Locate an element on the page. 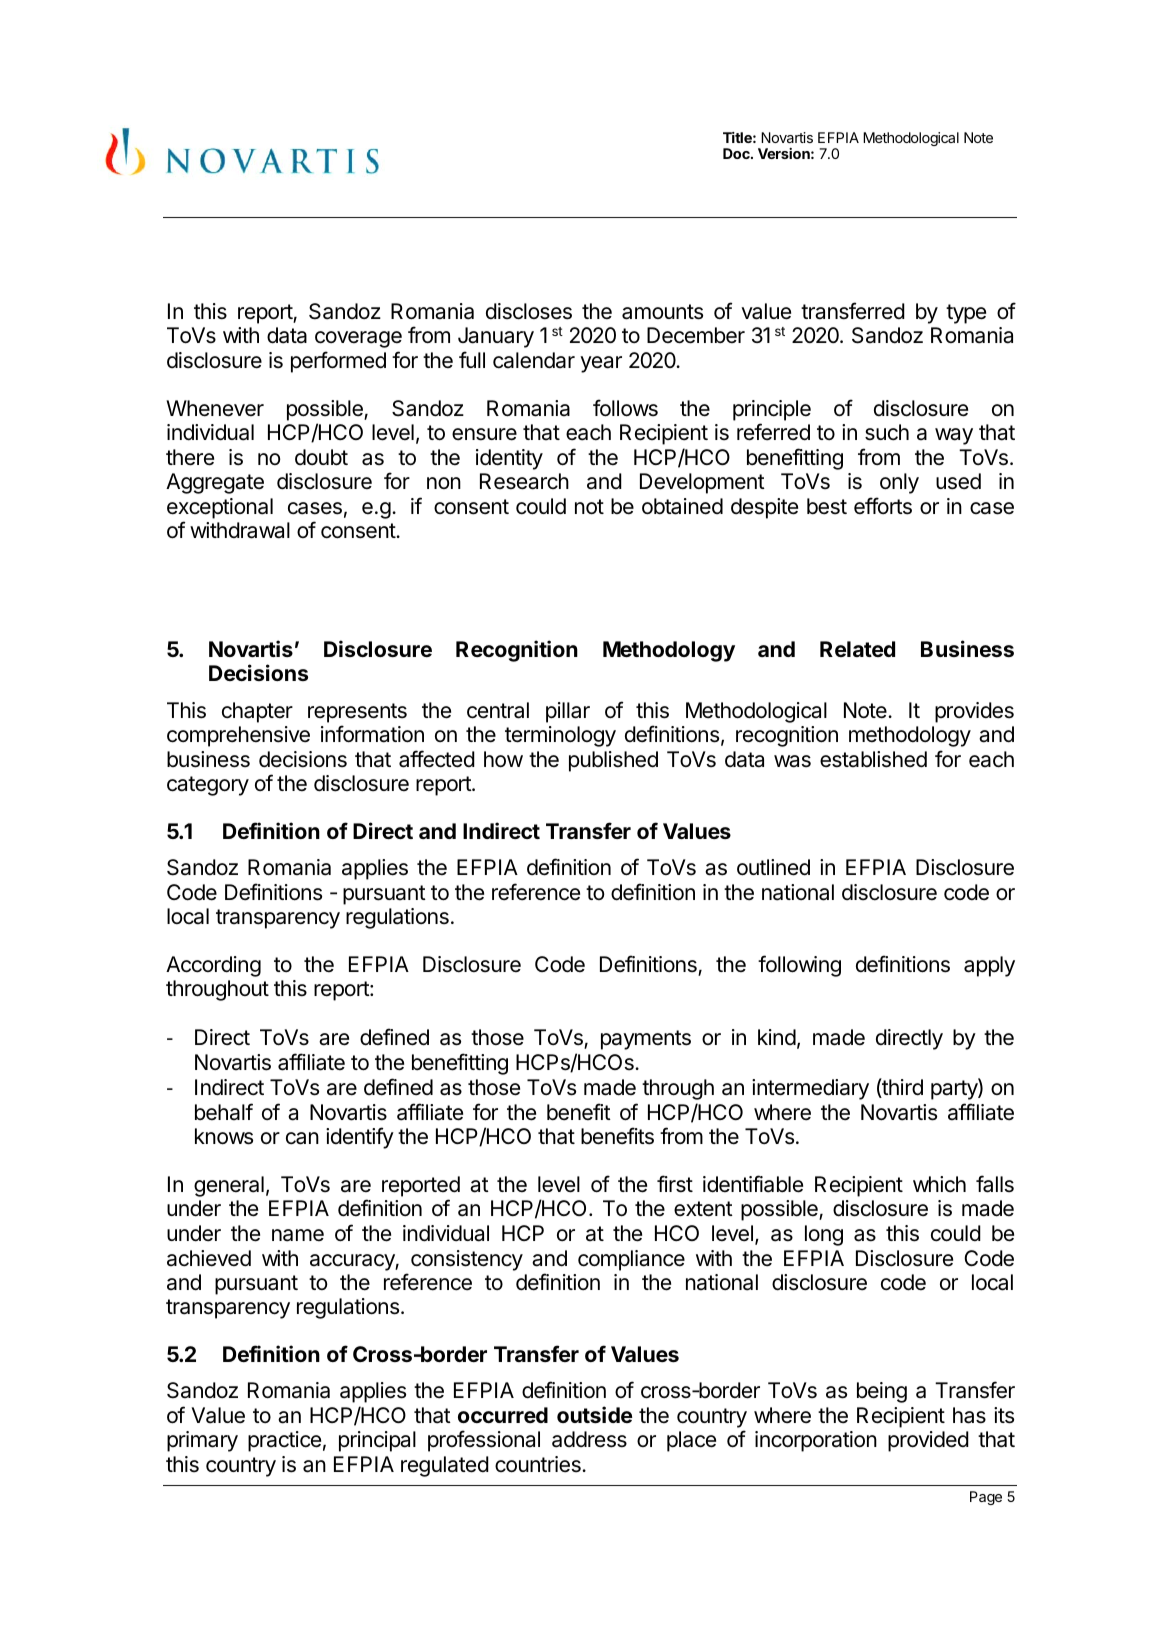  Doc is located at coordinates (737, 153).
